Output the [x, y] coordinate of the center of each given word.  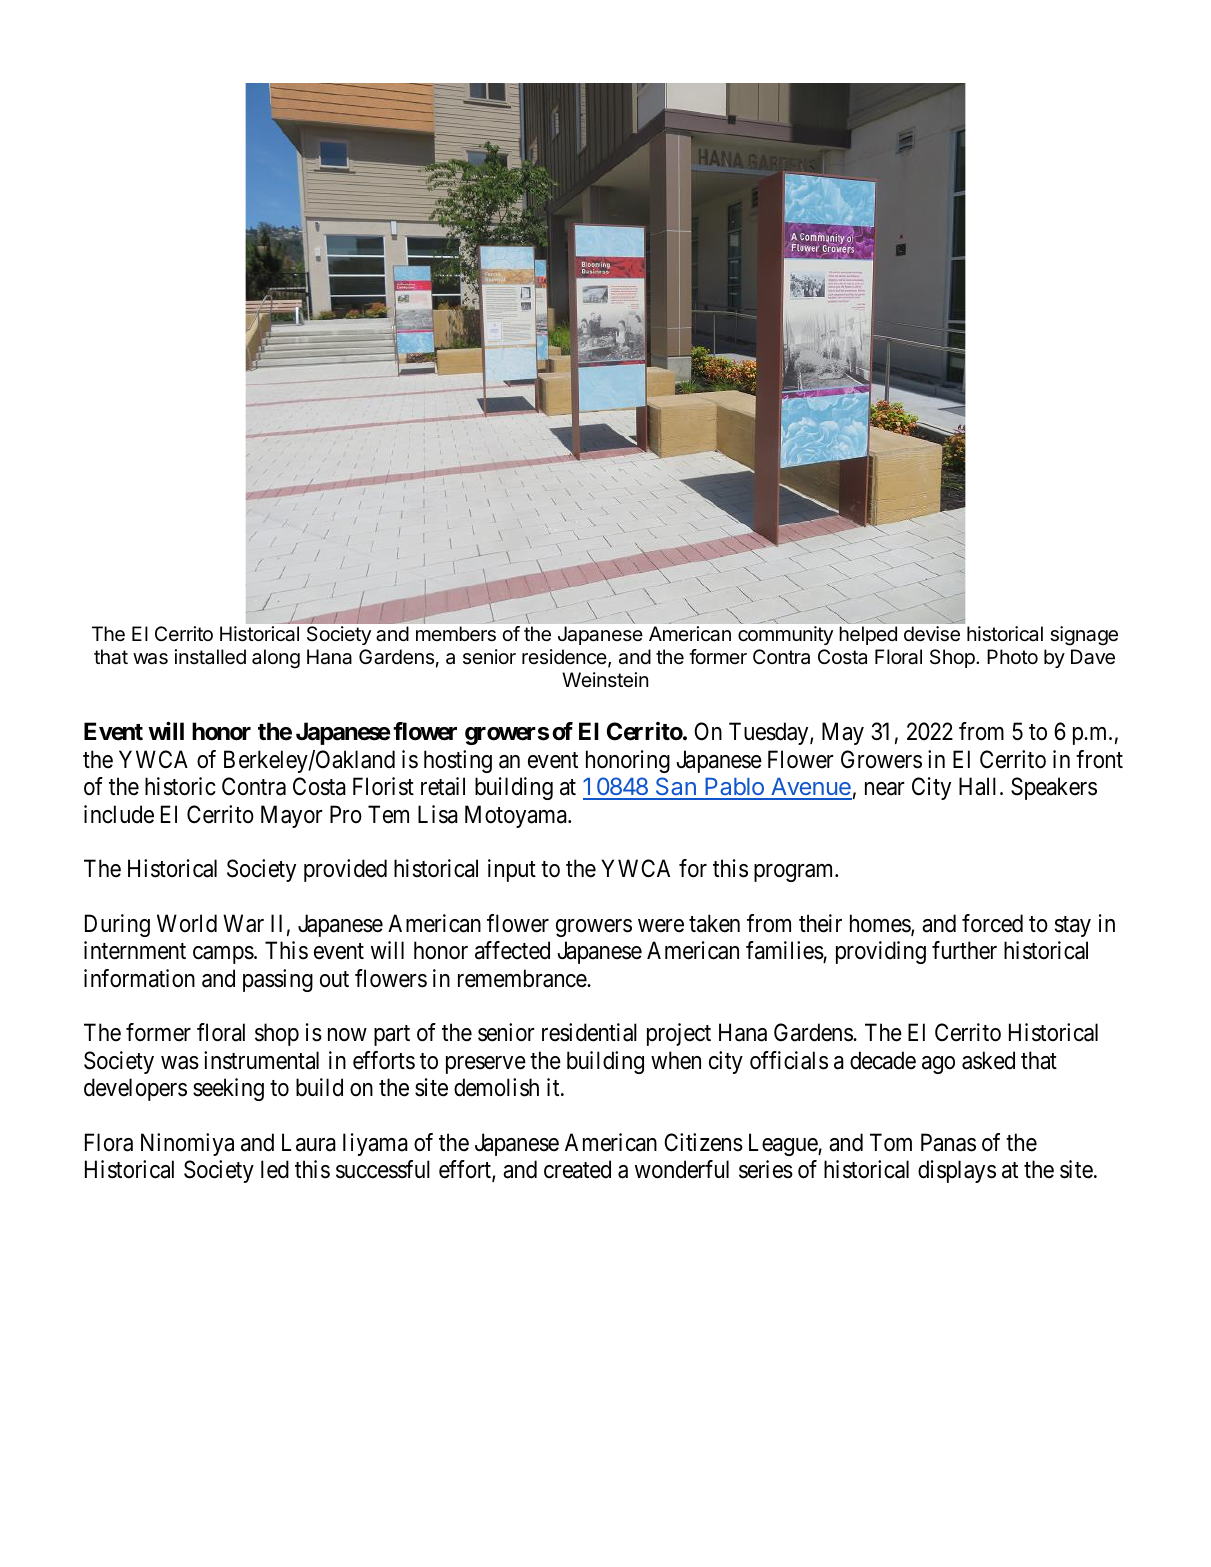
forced [992, 923]
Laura [309, 1142]
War [243, 923]
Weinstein [605, 680]
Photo [1012, 656]
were [661, 926]
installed [210, 657]
